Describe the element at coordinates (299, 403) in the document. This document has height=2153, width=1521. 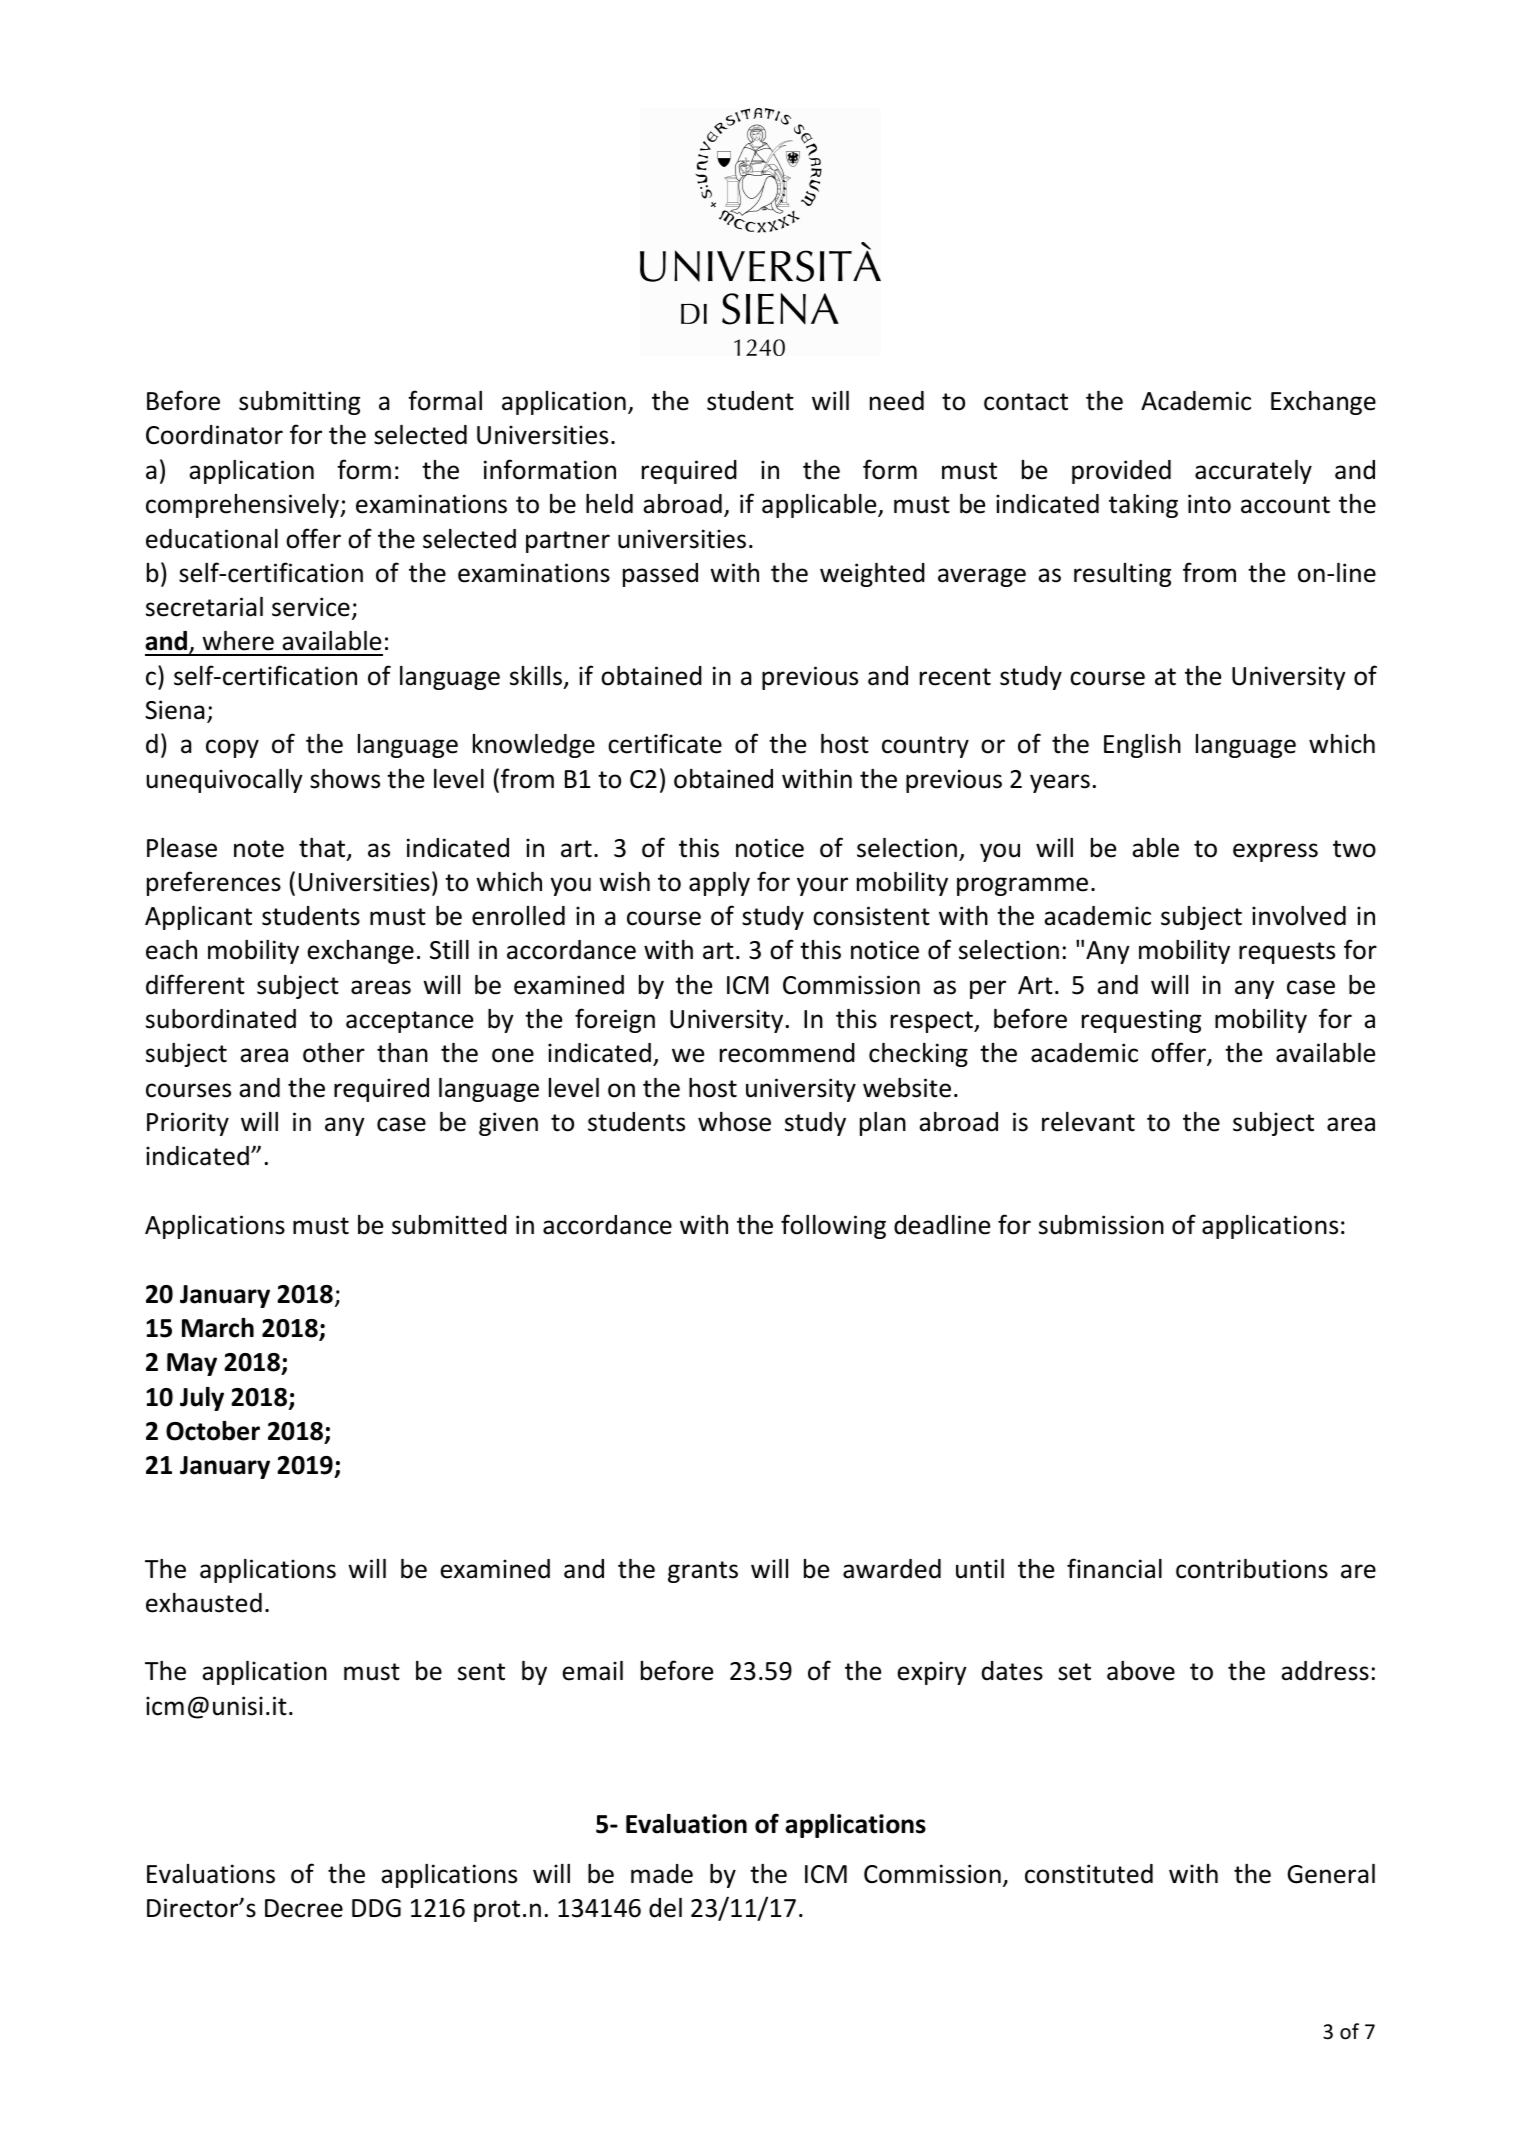
I see `submitting` at that location.
